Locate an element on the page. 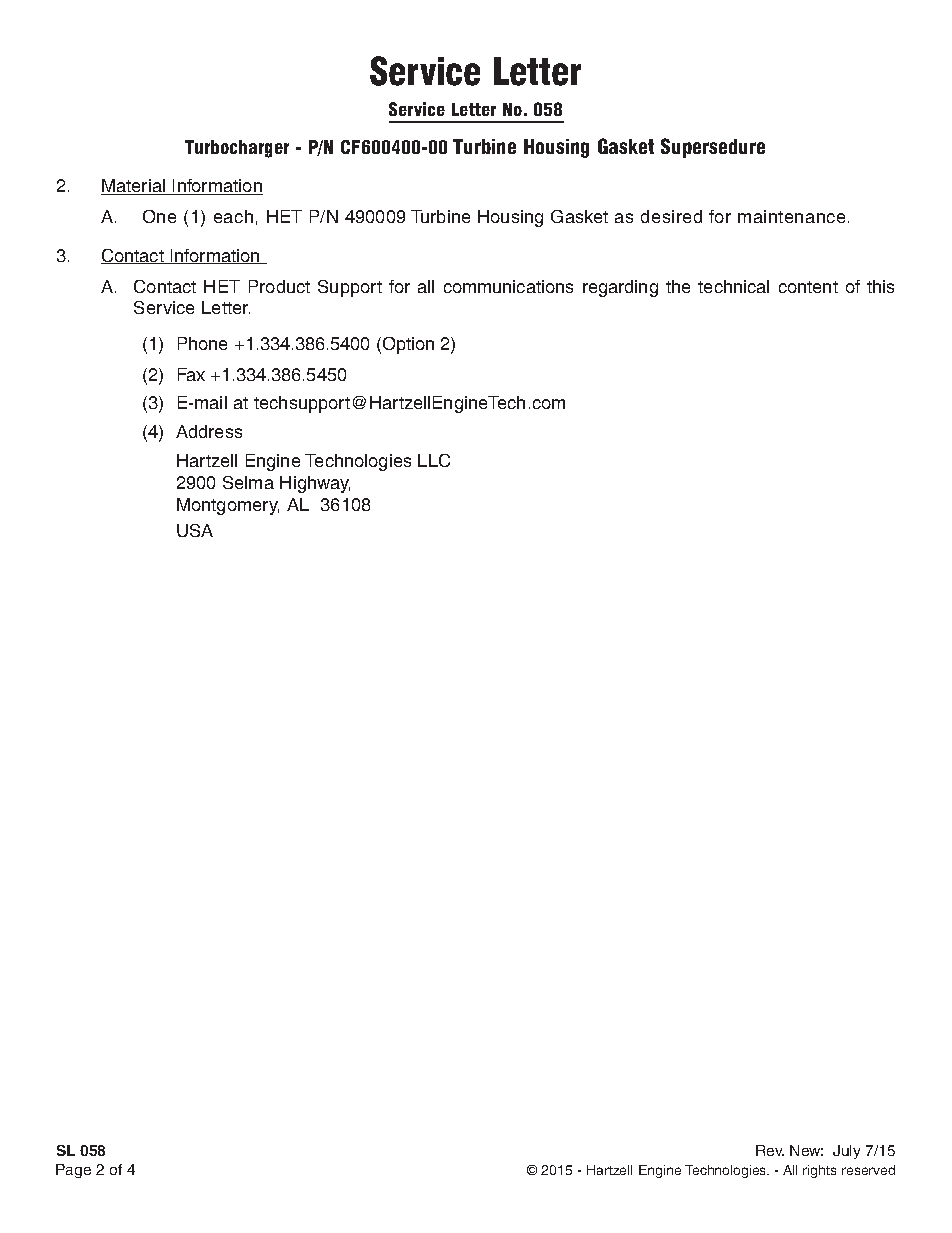 The width and height of the image is (952, 1233). Highway is located at coordinates (315, 484).
